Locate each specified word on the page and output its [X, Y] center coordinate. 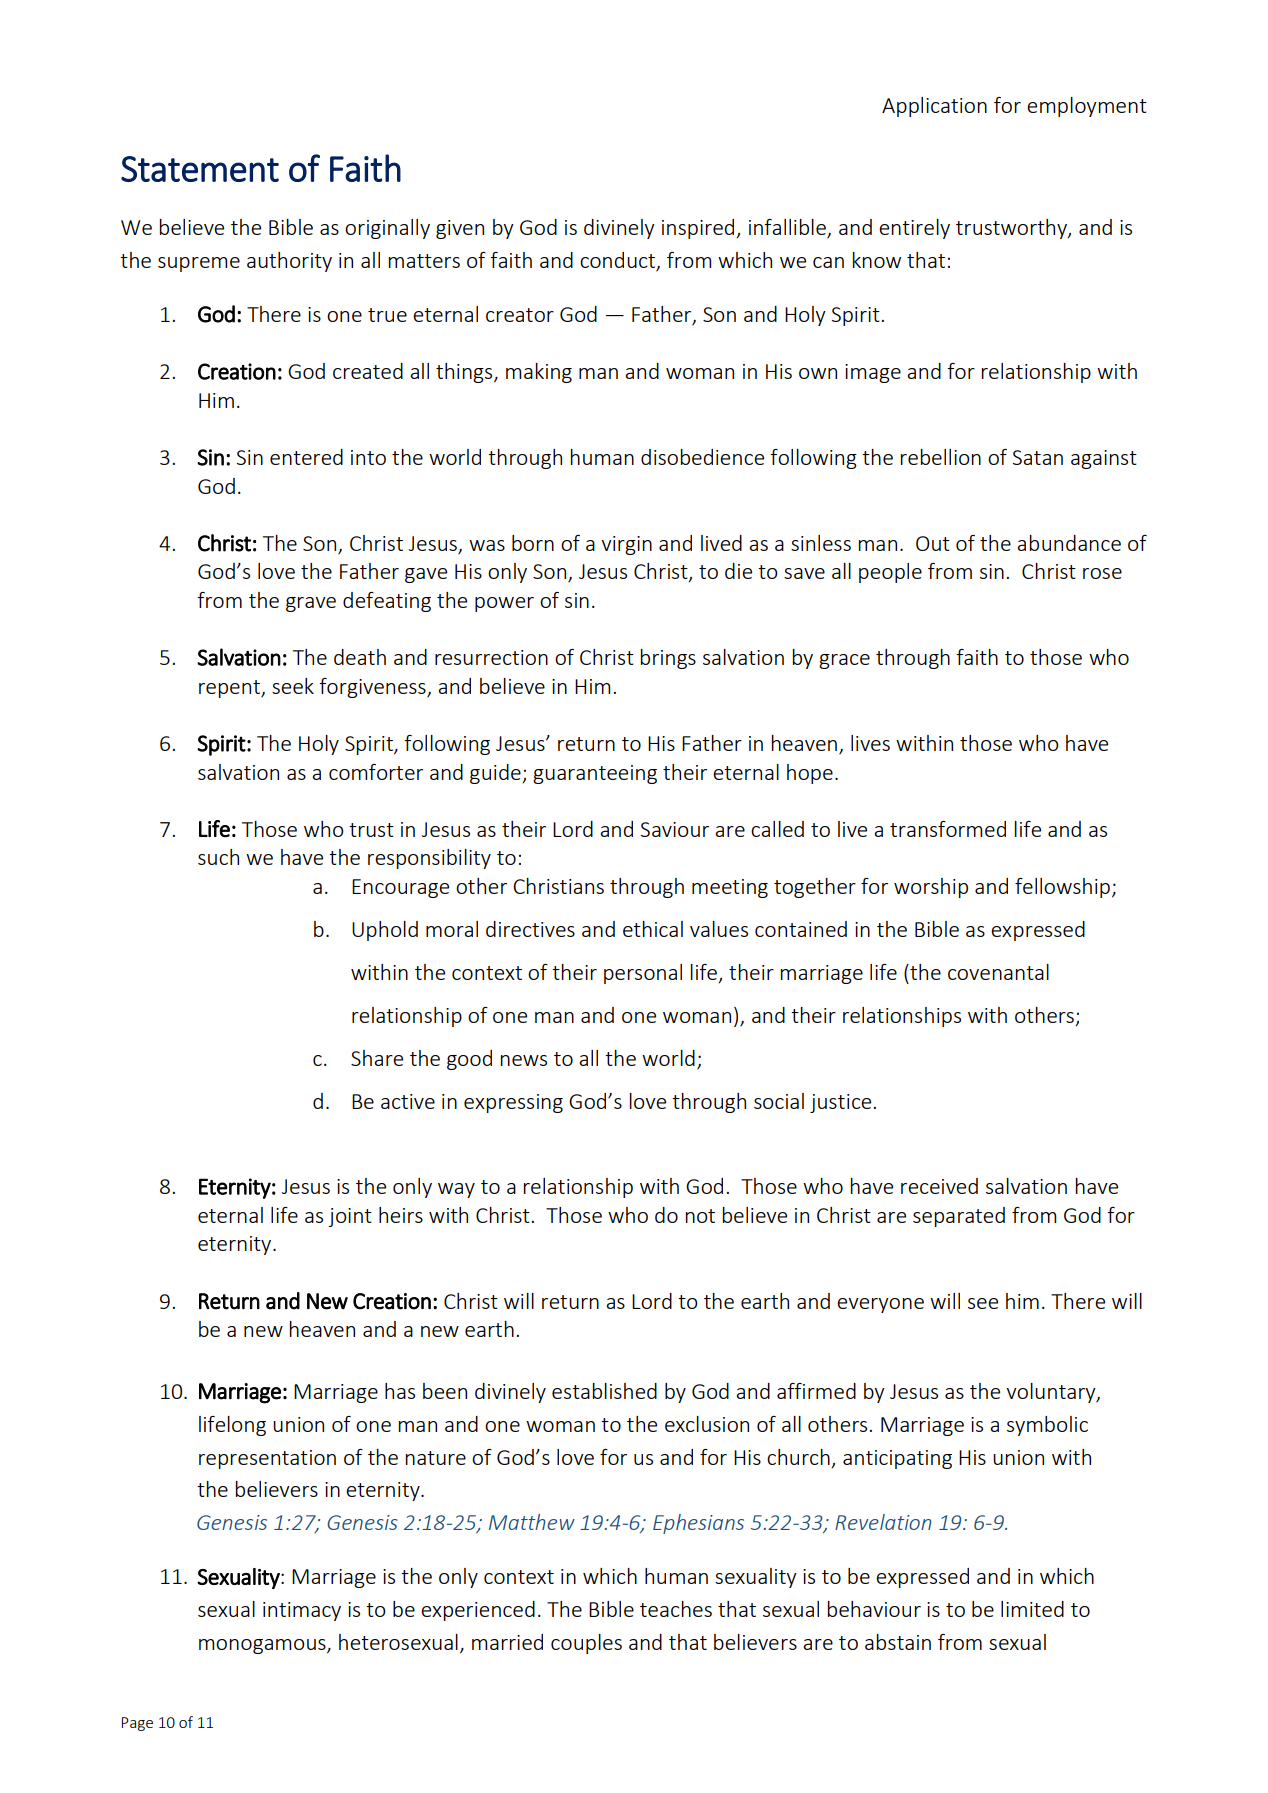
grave [311, 604]
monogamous [263, 1646]
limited [1032, 1609]
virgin [626, 545]
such [218, 857]
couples [586, 1644]
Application [934, 107]
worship [931, 888]
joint [350, 1217]
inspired [699, 229]
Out [933, 543]
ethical [653, 929]
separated [959, 1217]
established [604, 1391]
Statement [200, 169]
